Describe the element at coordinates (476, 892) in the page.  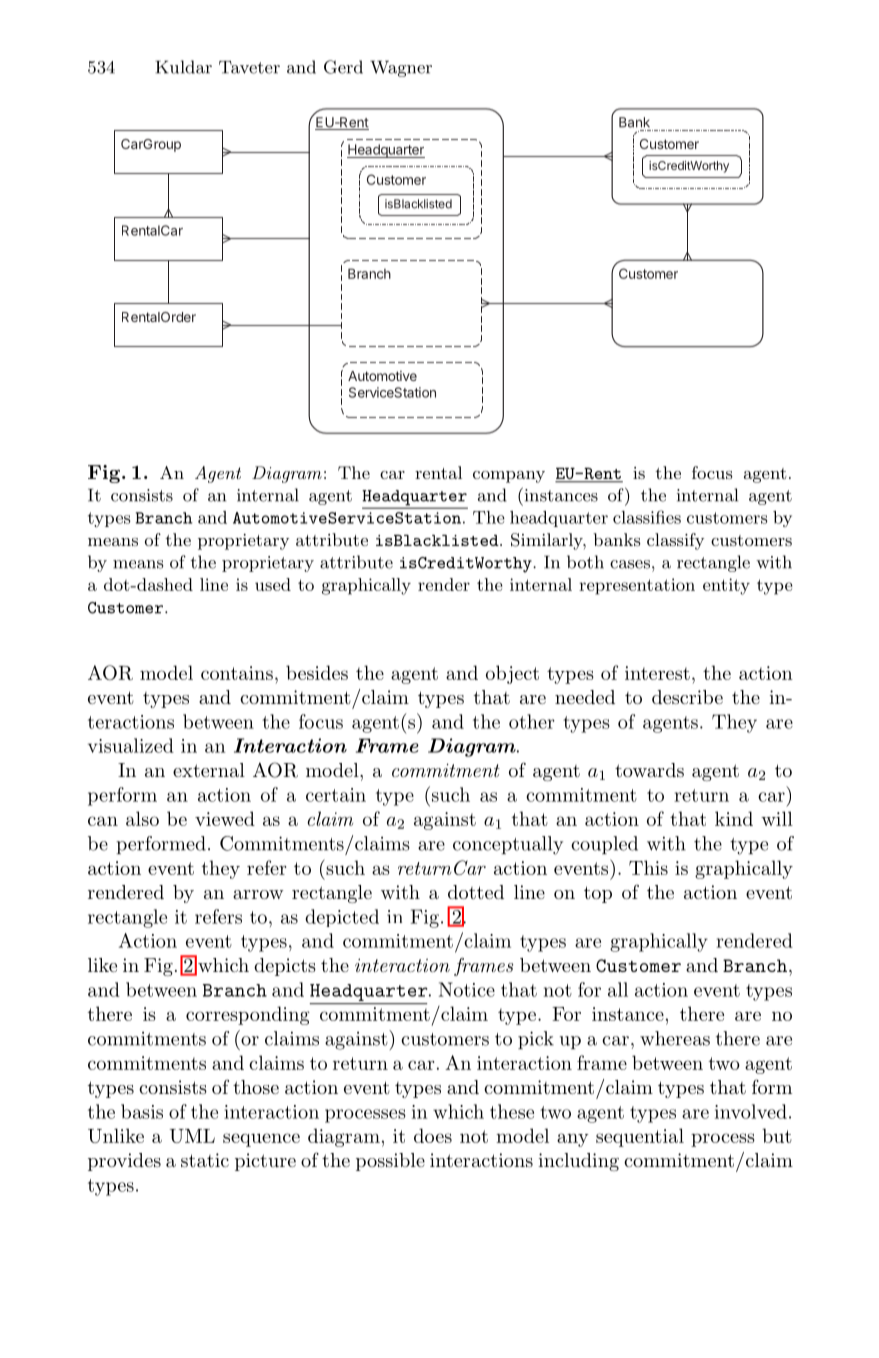
I see `dotted` at that location.
